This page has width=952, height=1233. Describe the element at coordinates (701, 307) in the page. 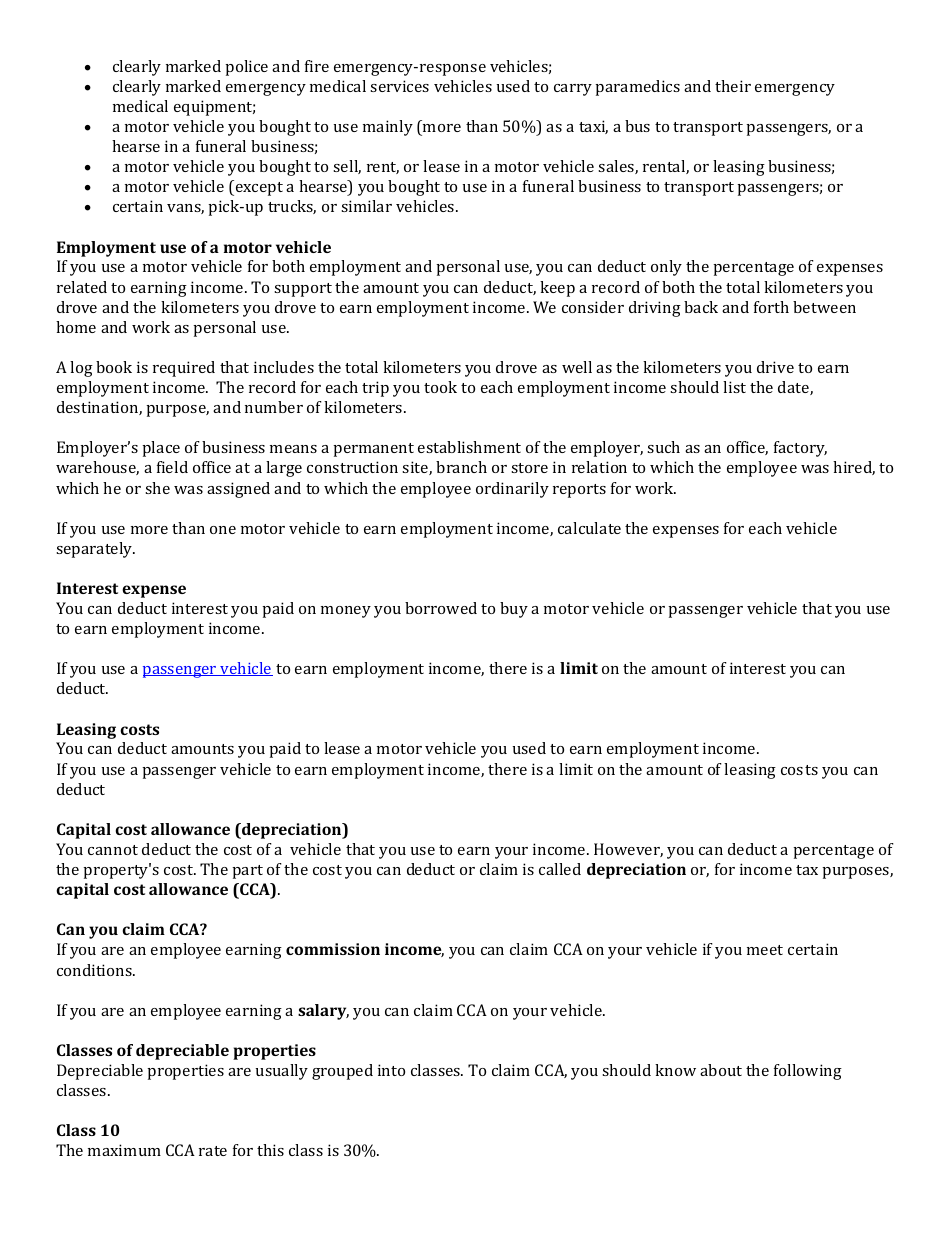

I see `back` at that location.
